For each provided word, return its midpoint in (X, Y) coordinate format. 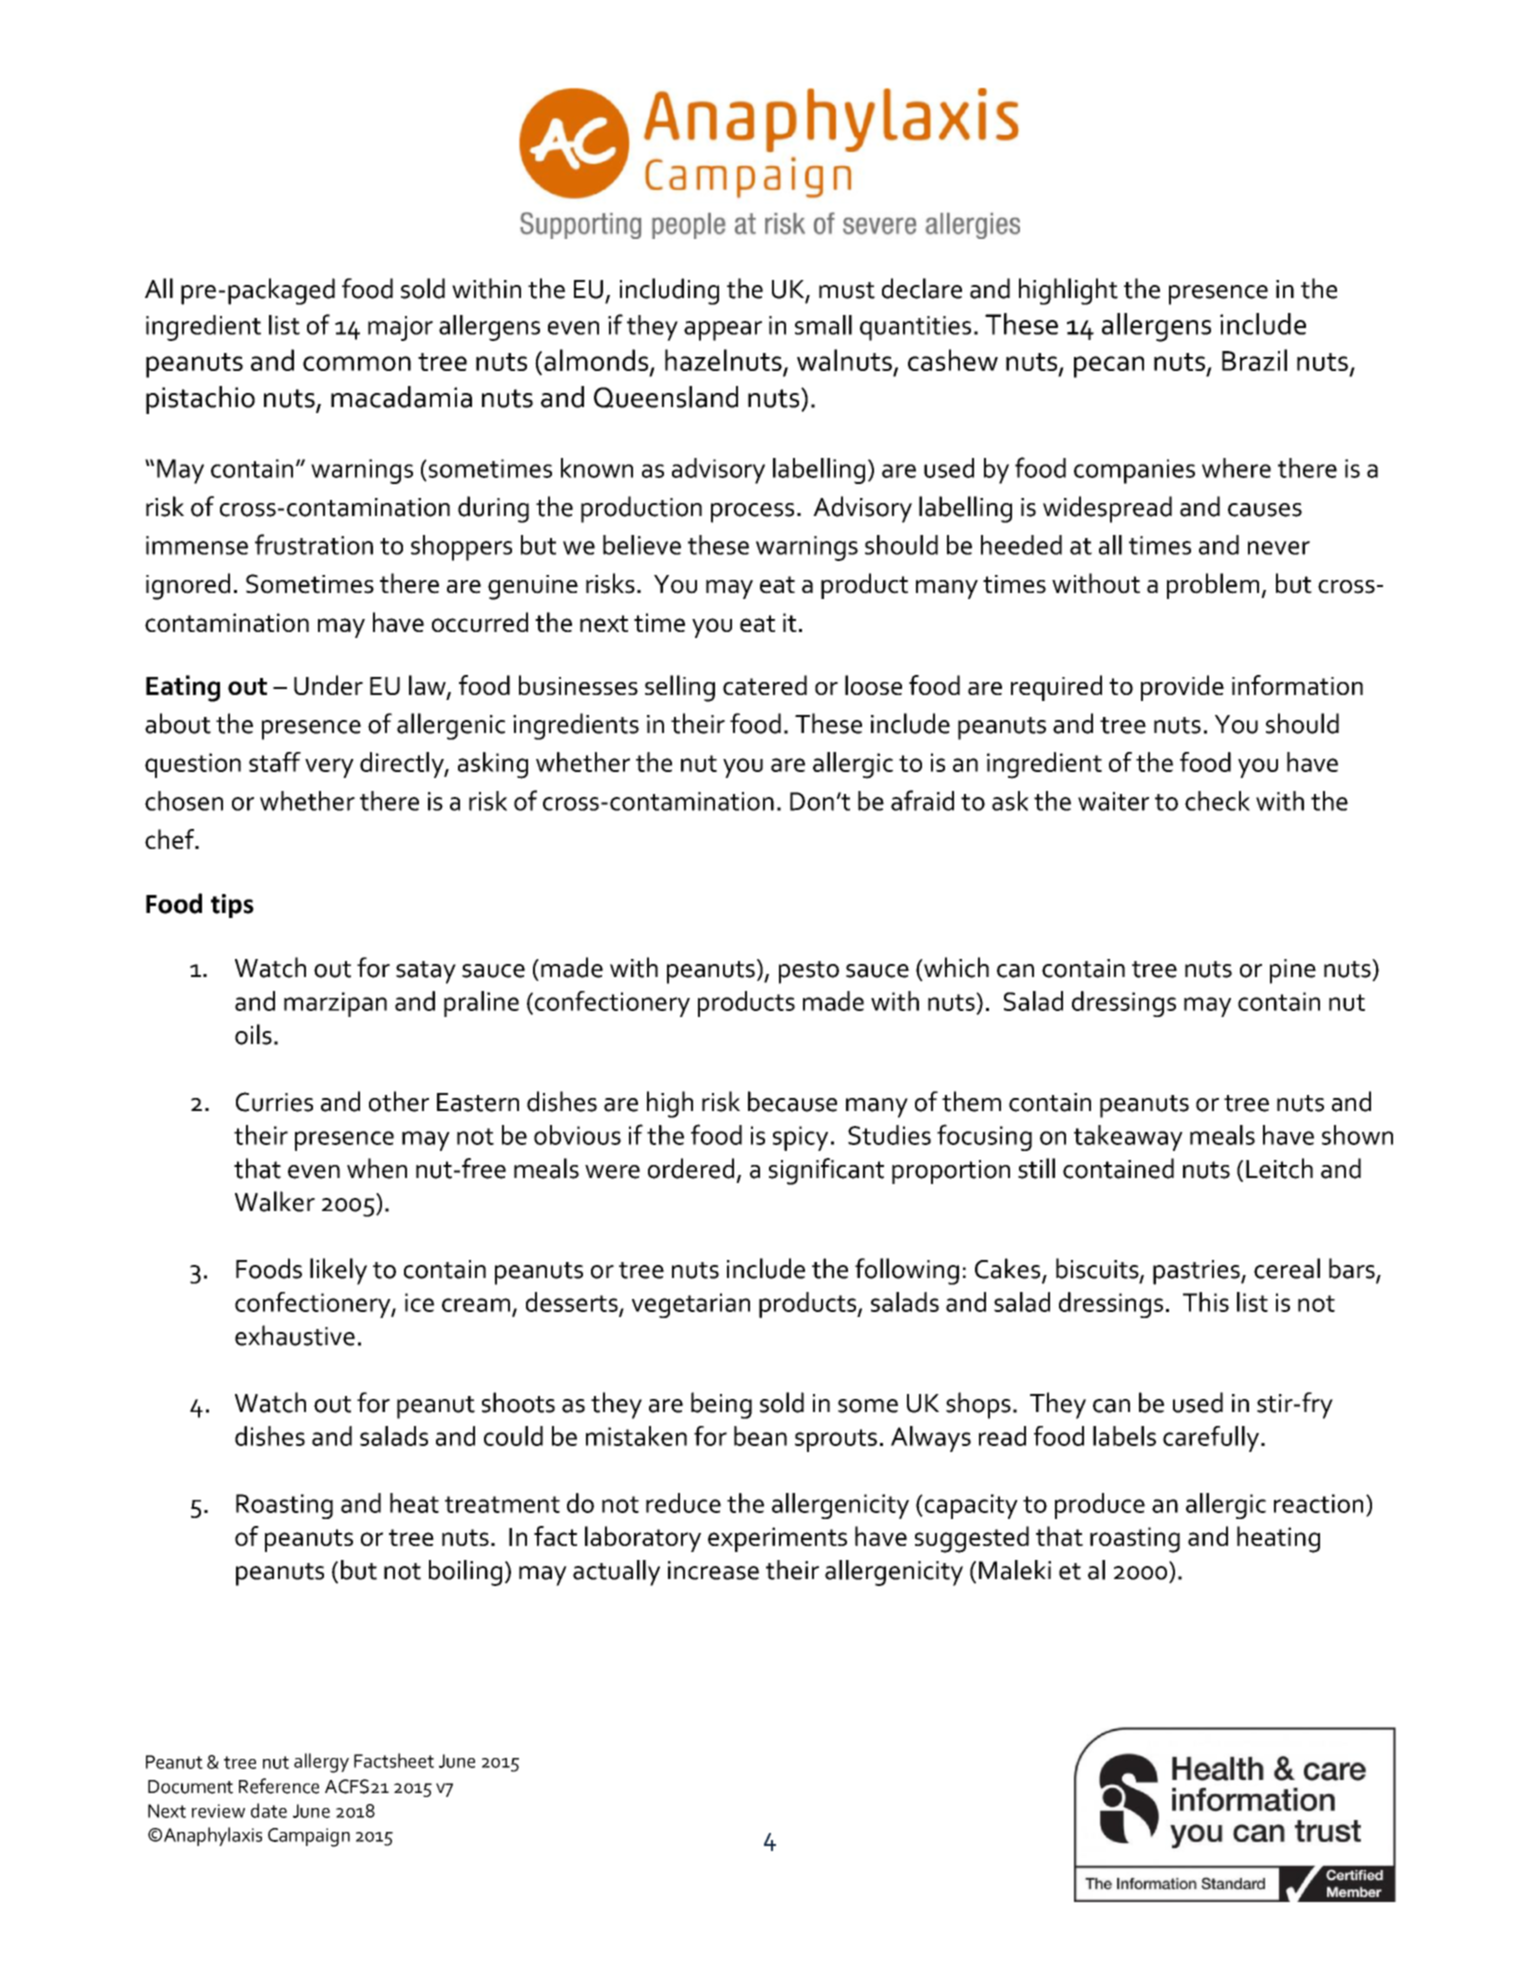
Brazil (1254, 360)
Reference (279, 1786)
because (792, 1101)
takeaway (1128, 1138)
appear (723, 331)
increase (713, 1570)
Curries (274, 1102)
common (357, 363)
